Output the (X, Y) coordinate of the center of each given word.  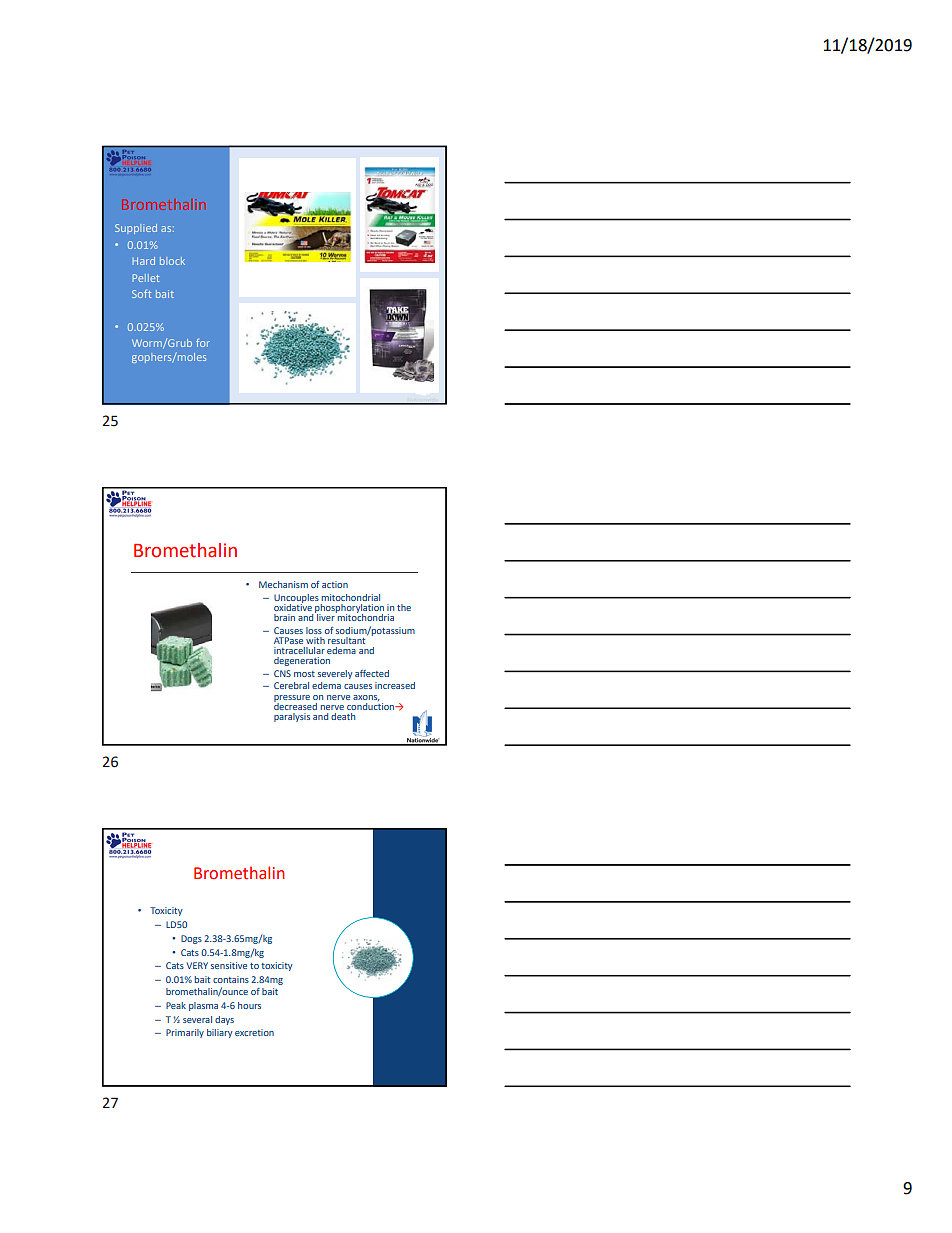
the (404, 607)
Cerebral (291, 685)
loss (314, 630)
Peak (176, 1005)
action (335, 584)
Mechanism (283, 584)
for (203, 343)
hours (249, 1005)
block (172, 261)
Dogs (191, 939)
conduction (372, 705)
